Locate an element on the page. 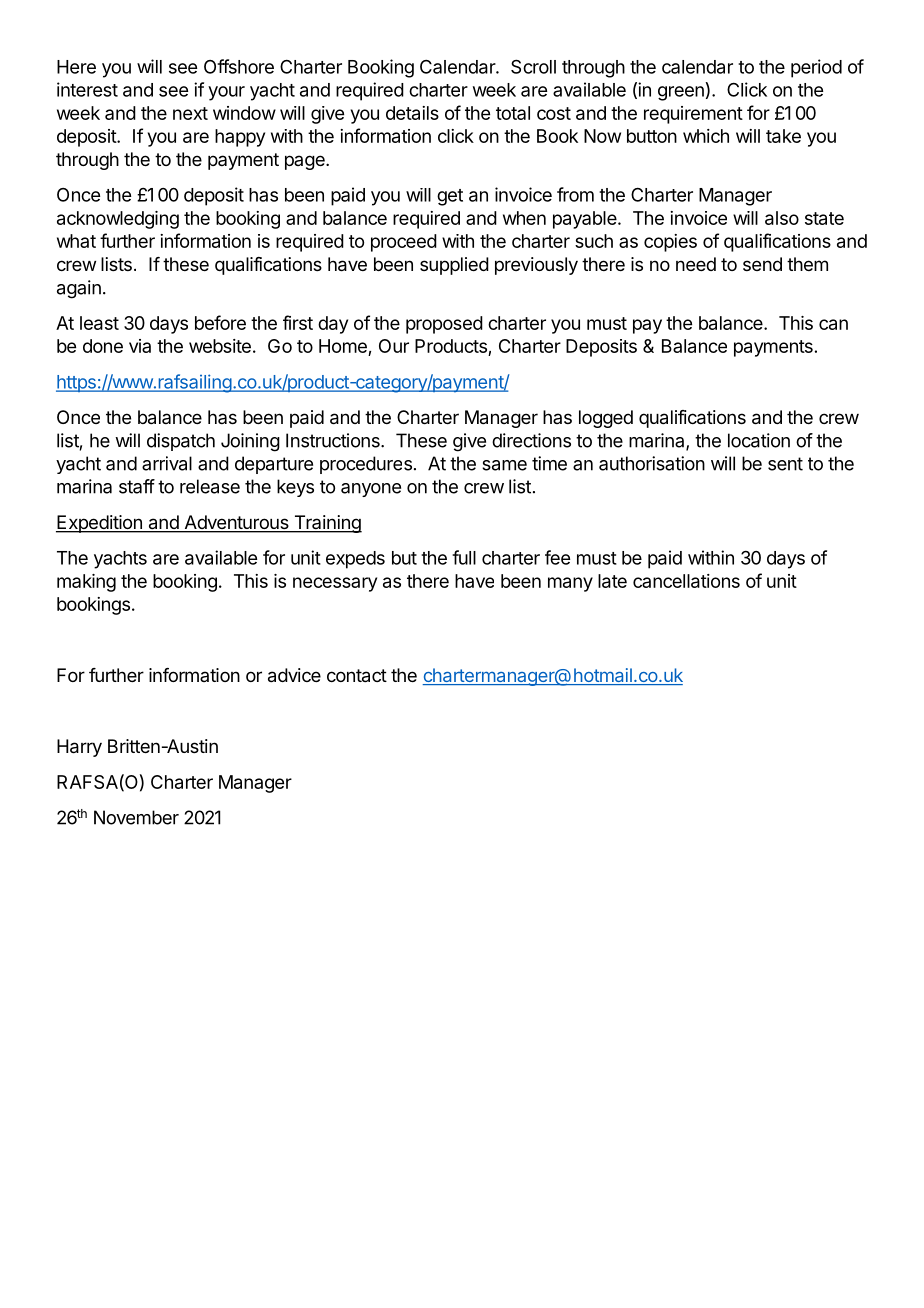  late is located at coordinates (612, 581).
